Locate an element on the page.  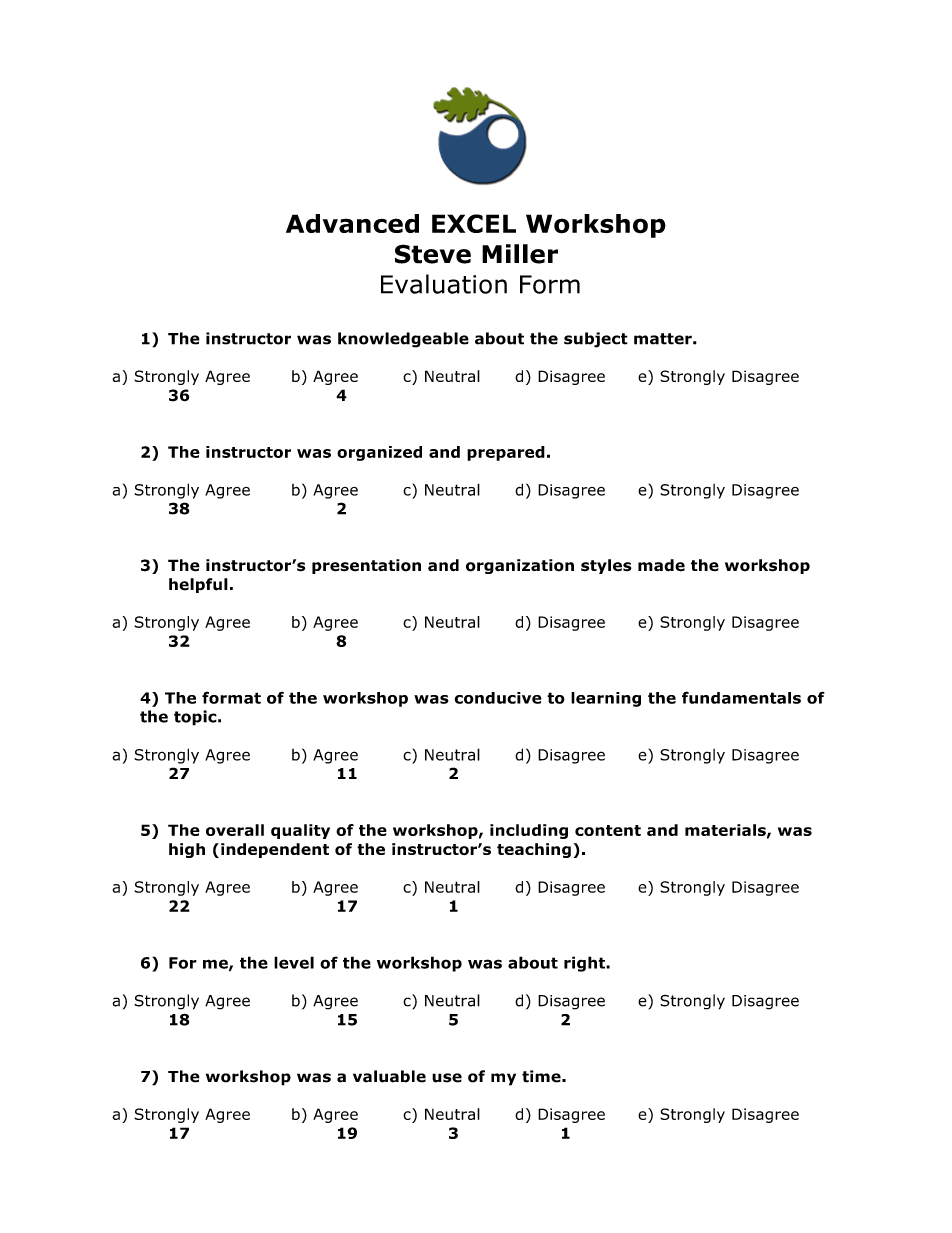
independent is located at coordinates (275, 850).
